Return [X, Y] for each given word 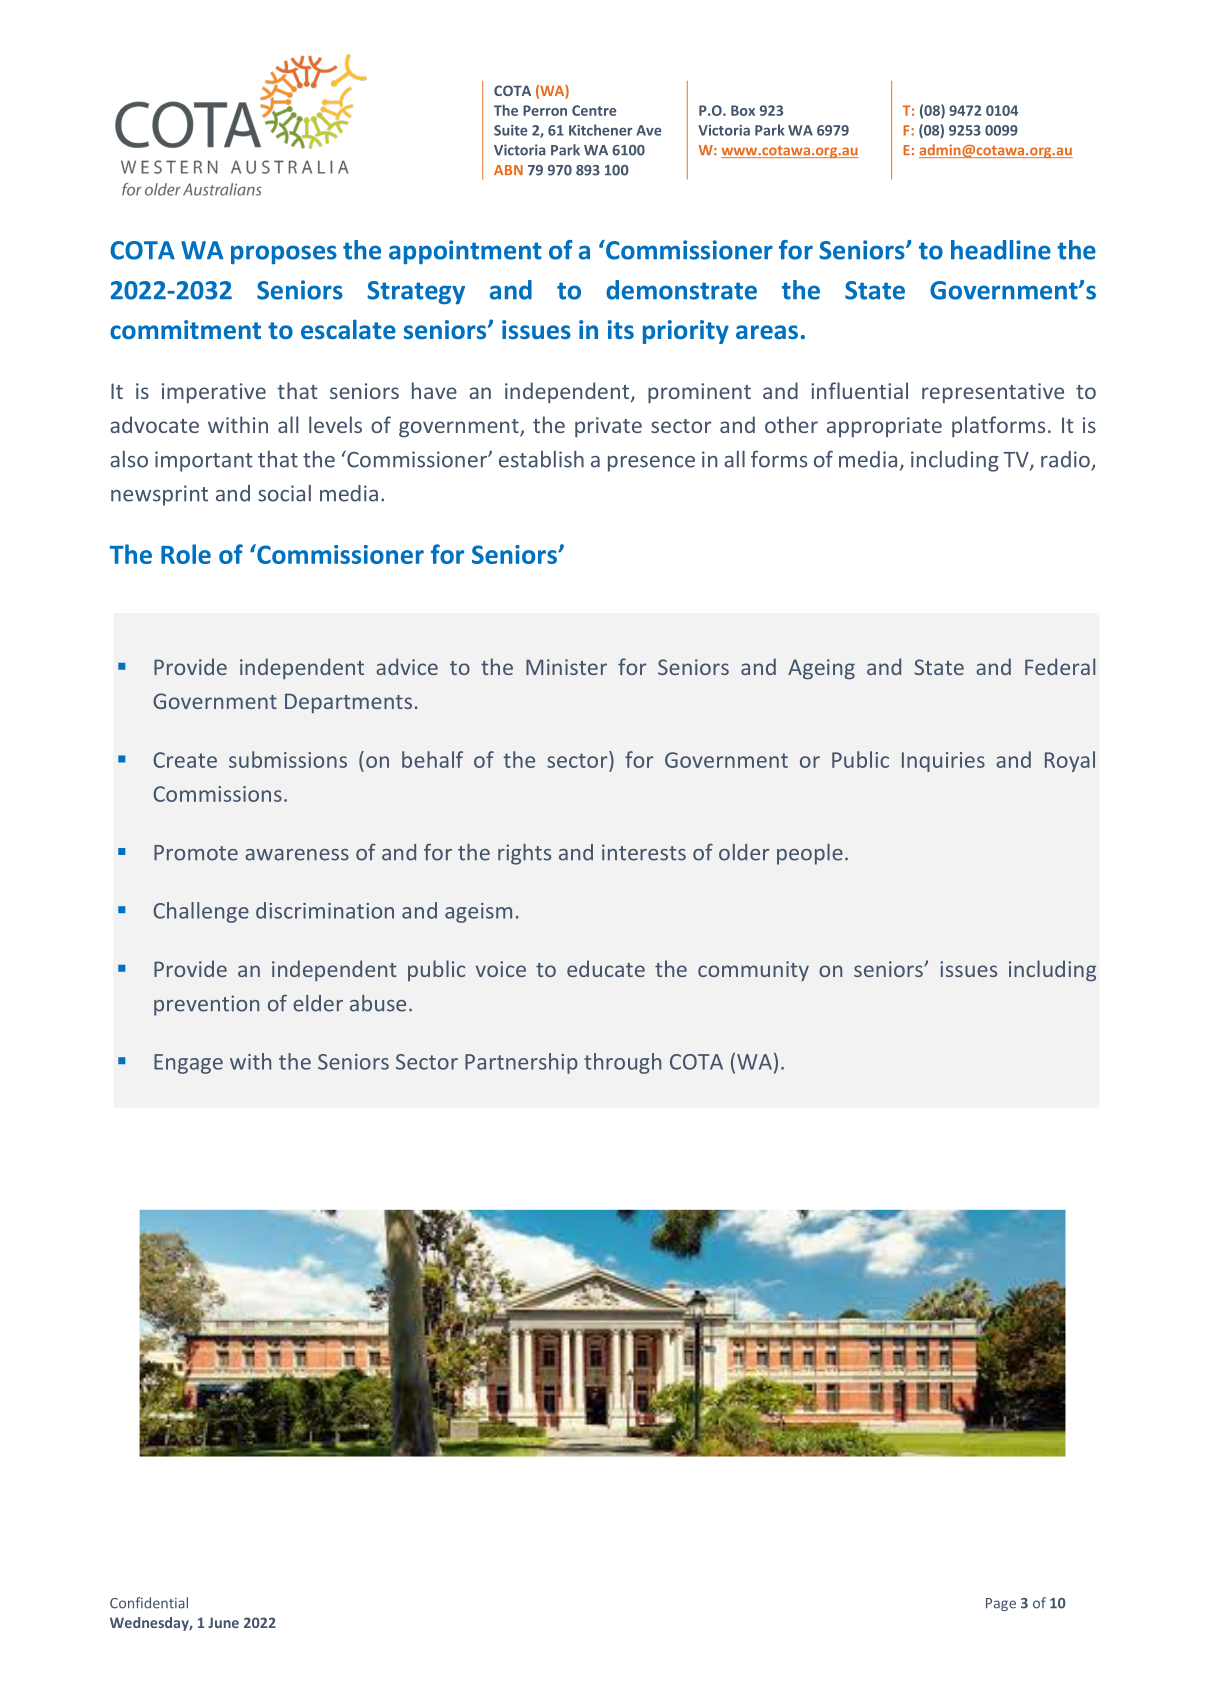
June [223, 1622]
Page [1001, 1604]
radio [1066, 460]
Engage [188, 1064]
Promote [196, 853]
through [622, 1063]
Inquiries [943, 762]
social [284, 493]
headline [1001, 250]
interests [644, 852]
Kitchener [601, 130]
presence [651, 464]
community [753, 971]
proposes [284, 254]
